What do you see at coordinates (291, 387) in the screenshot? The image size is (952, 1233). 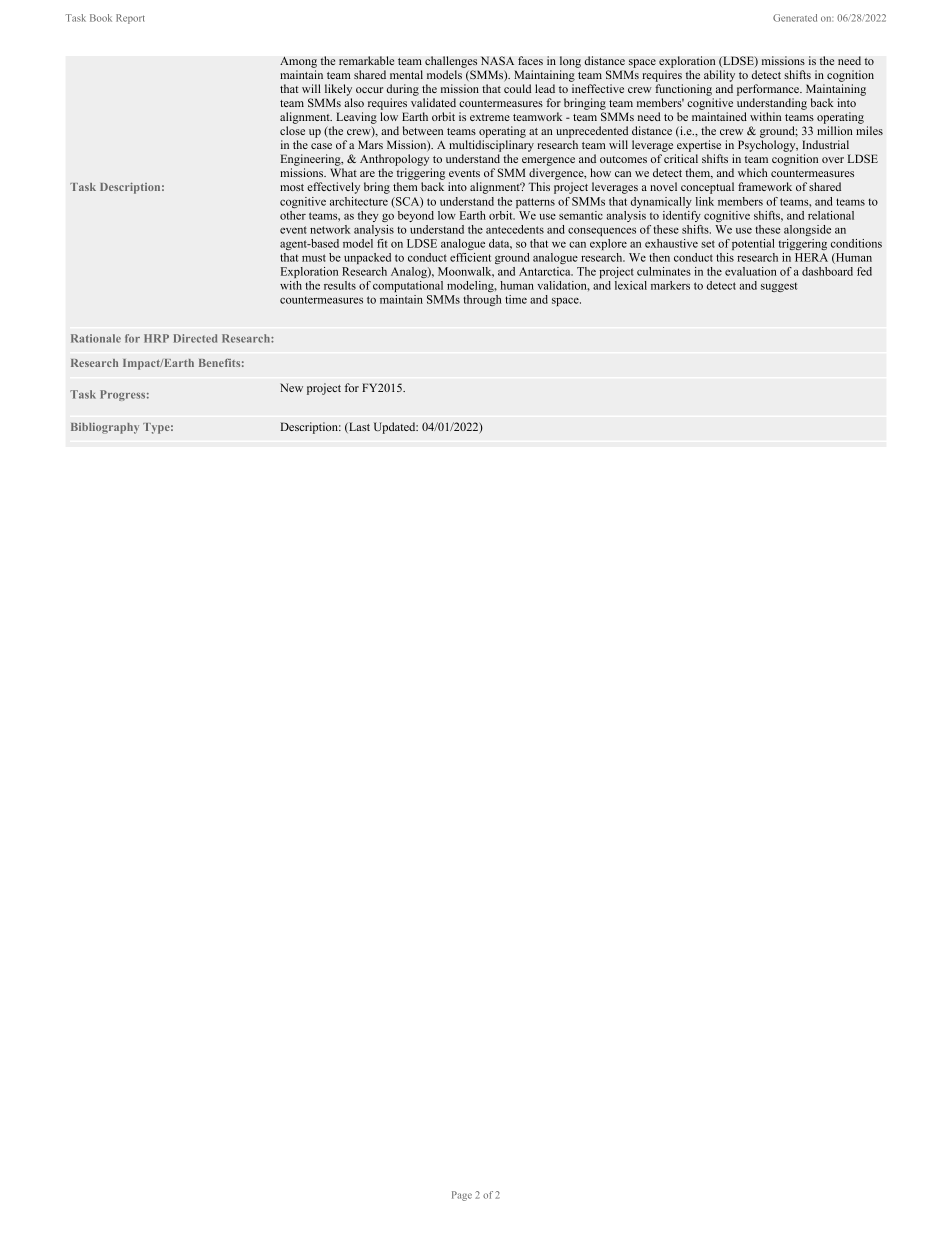 I see `New` at bounding box center [291, 387].
